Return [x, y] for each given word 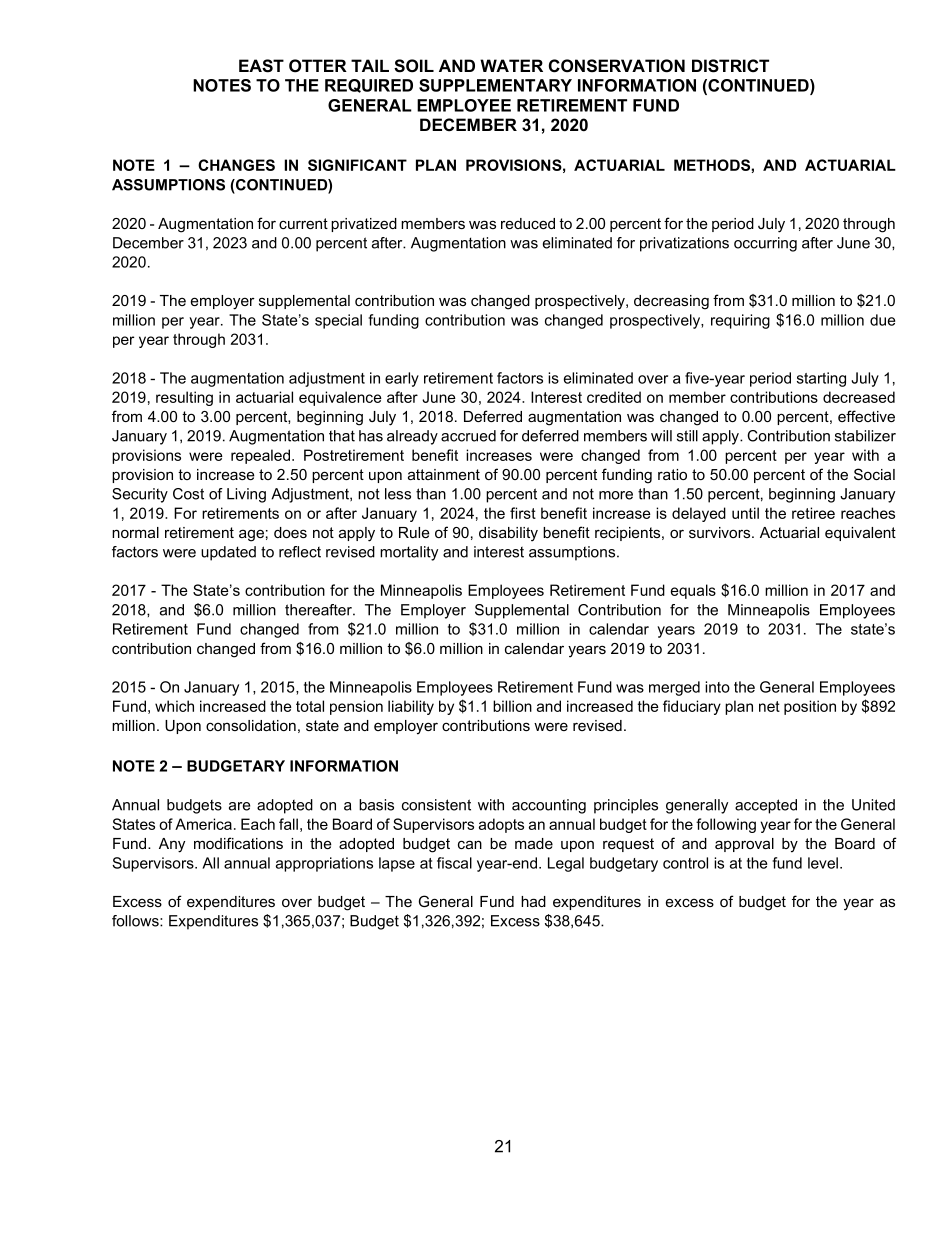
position [810, 707]
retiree [813, 513]
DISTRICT [730, 66]
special [338, 321]
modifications [238, 843]
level [823, 863]
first [523, 513]
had [533, 901]
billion [512, 706]
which [174, 706]
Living [246, 495]
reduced [528, 223]
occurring [765, 244]
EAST [261, 66]
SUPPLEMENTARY [495, 85]
